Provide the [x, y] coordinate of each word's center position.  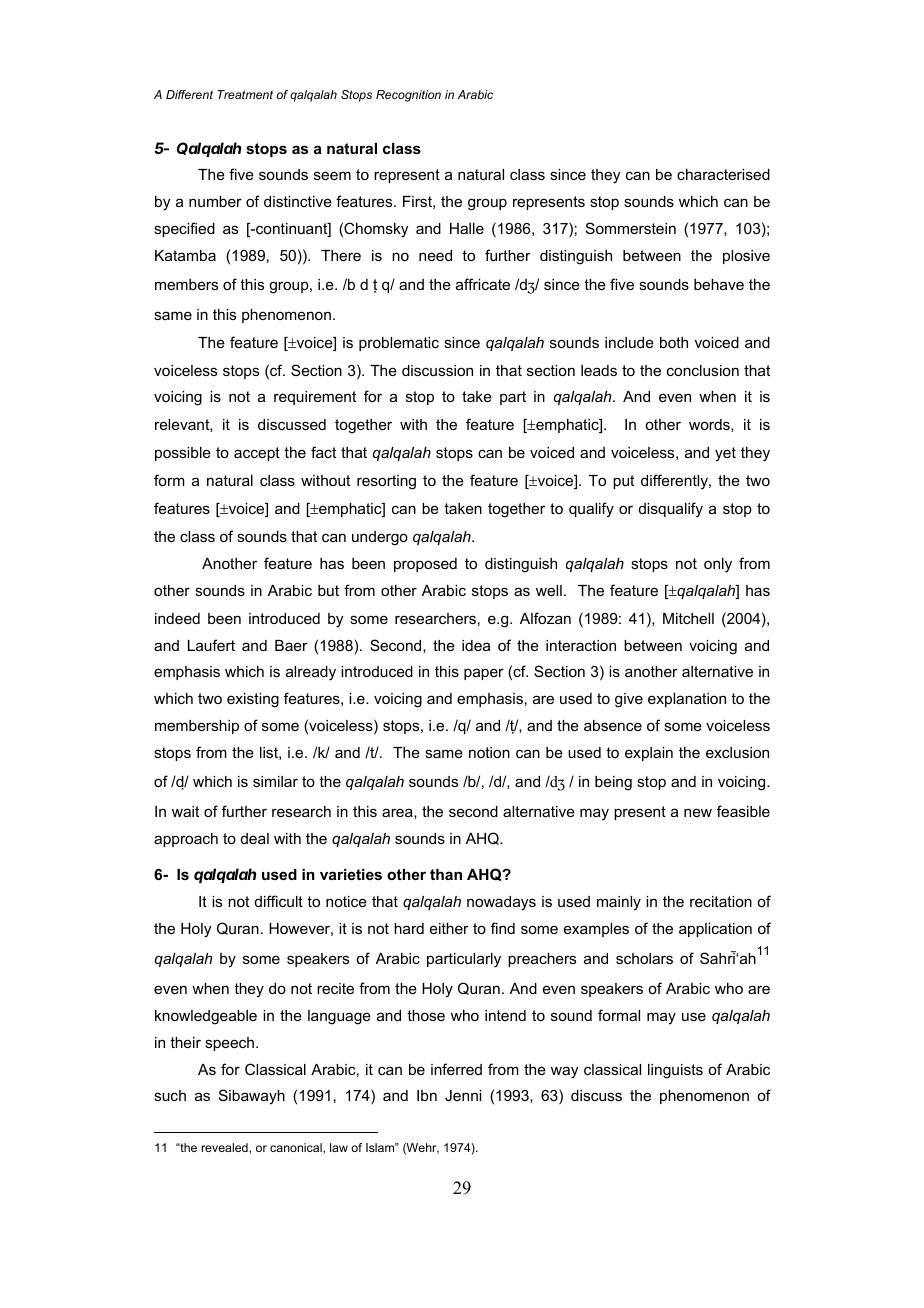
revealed [226, 1148]
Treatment [245, 94]
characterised [723, 174]
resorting [386, 482]
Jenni [463, 1095]
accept [257, 454]
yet [725, 454]
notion [489, 752]
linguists [675, 1071]
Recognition [408, 96]
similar [275, 781]
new [698, 812]
